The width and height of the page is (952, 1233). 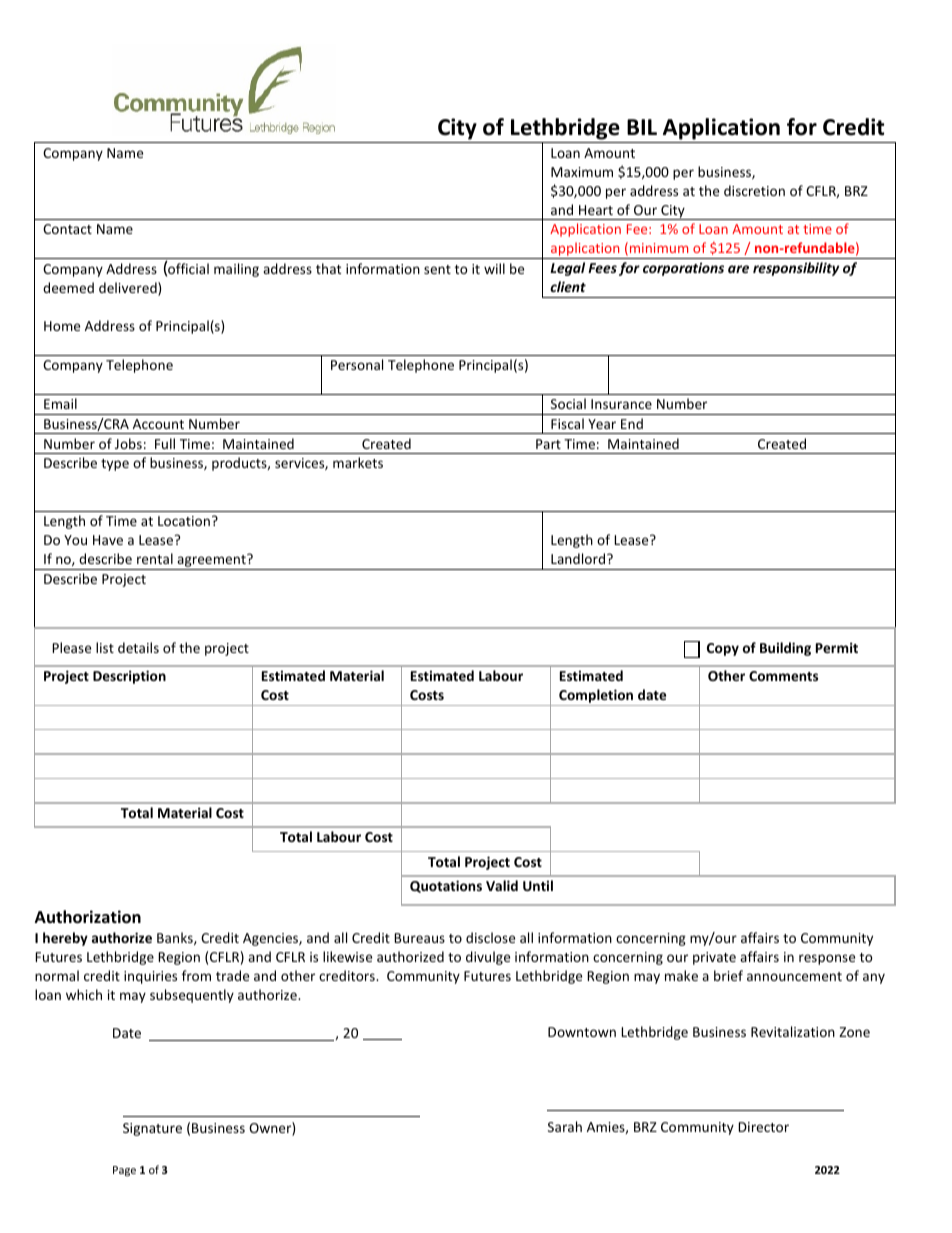 What do you see at coordinates (176, 938) in the page?
I see `Banks` at bounding box center [176, 938].
